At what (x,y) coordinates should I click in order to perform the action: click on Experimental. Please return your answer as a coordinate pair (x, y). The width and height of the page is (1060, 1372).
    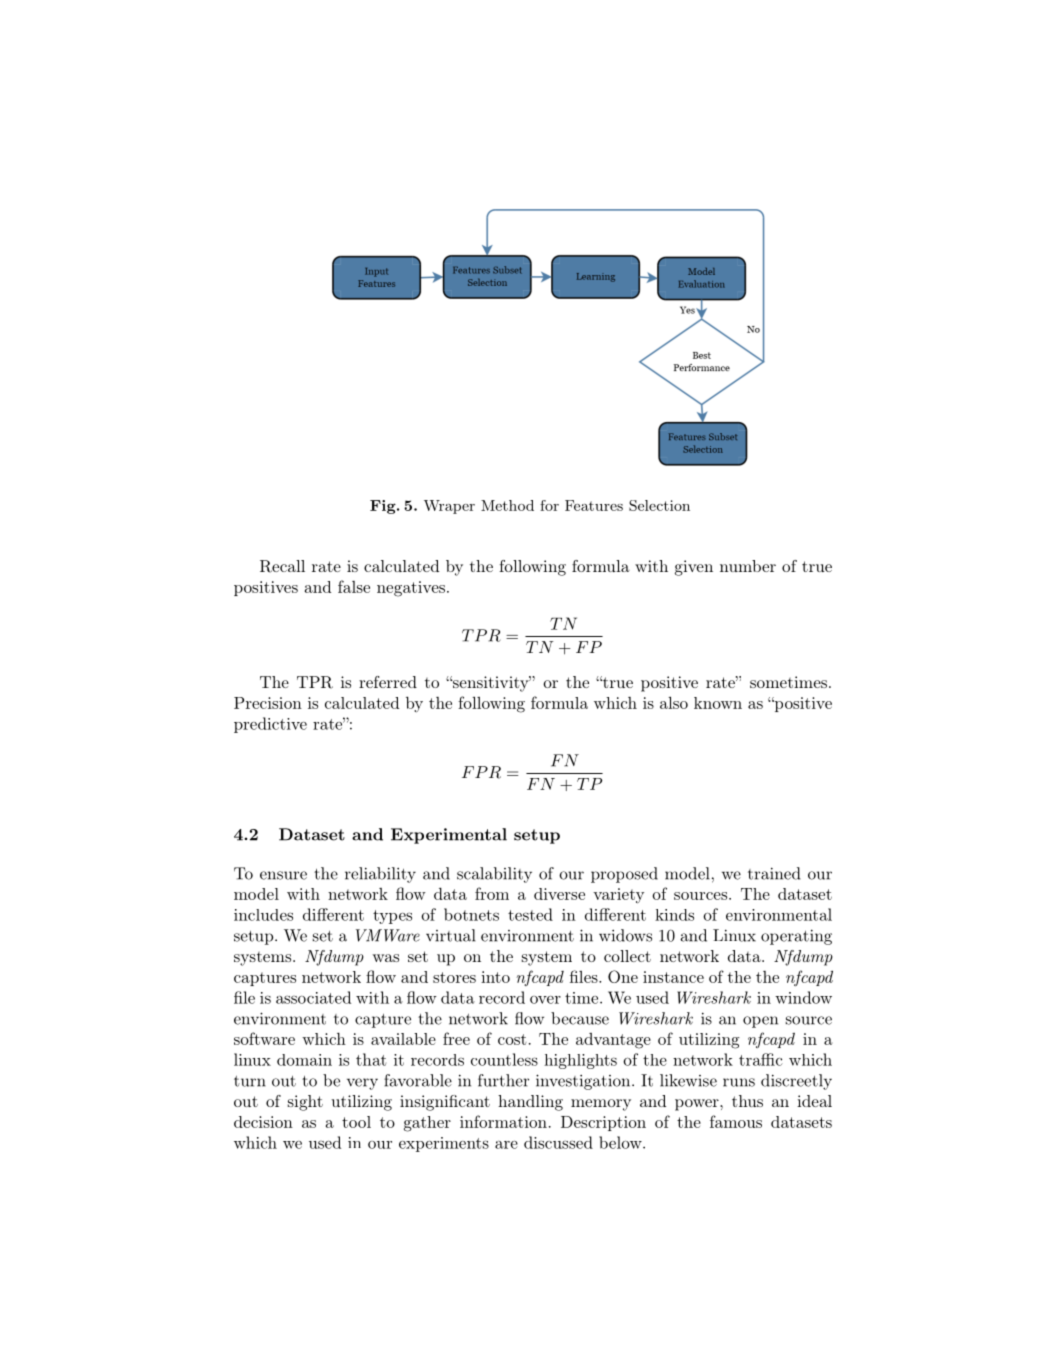
    Looking at the image, I should click on (449, 836).
